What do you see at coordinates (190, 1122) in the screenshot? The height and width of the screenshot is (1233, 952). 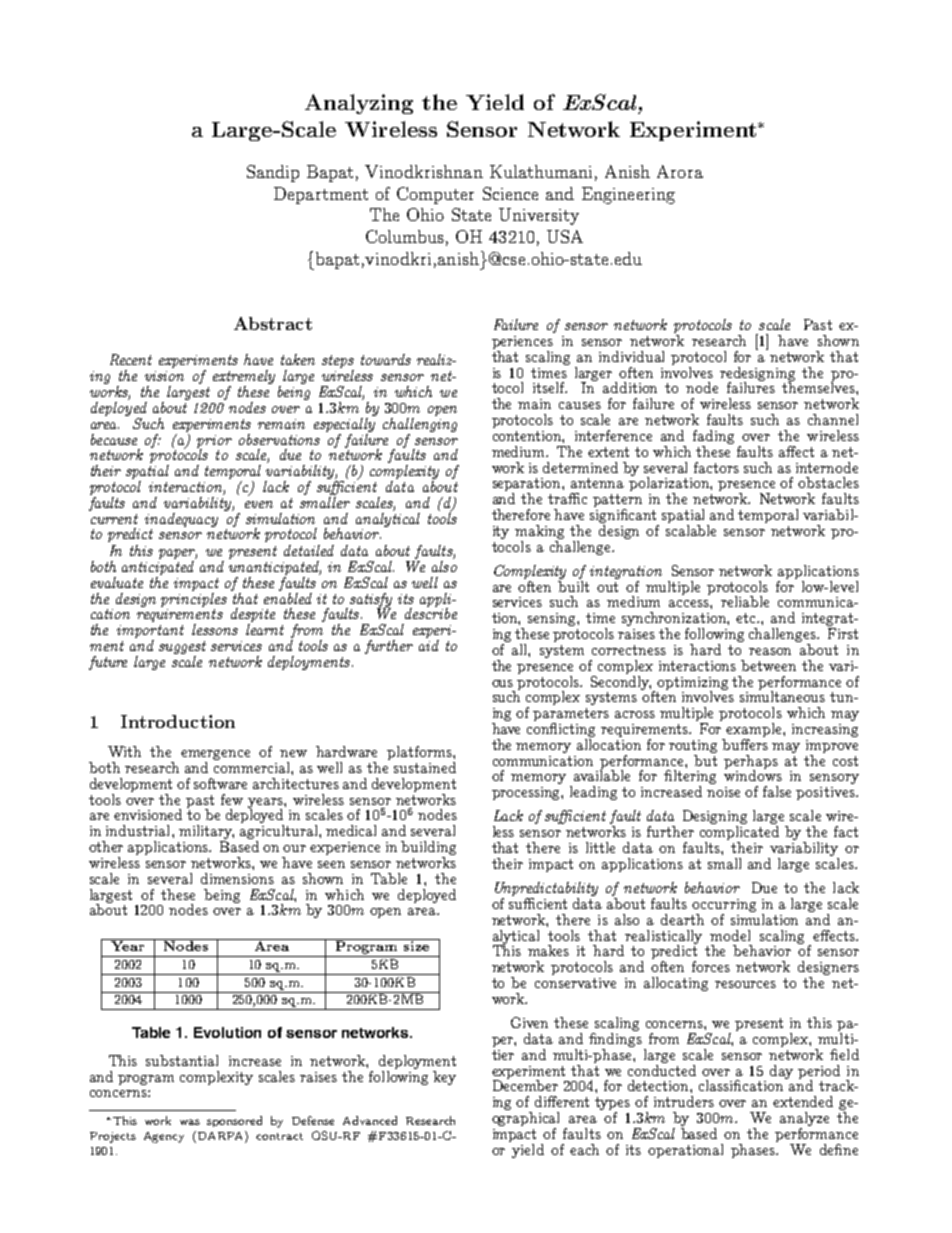 I see `was` at bounding box center [190, 1122].
